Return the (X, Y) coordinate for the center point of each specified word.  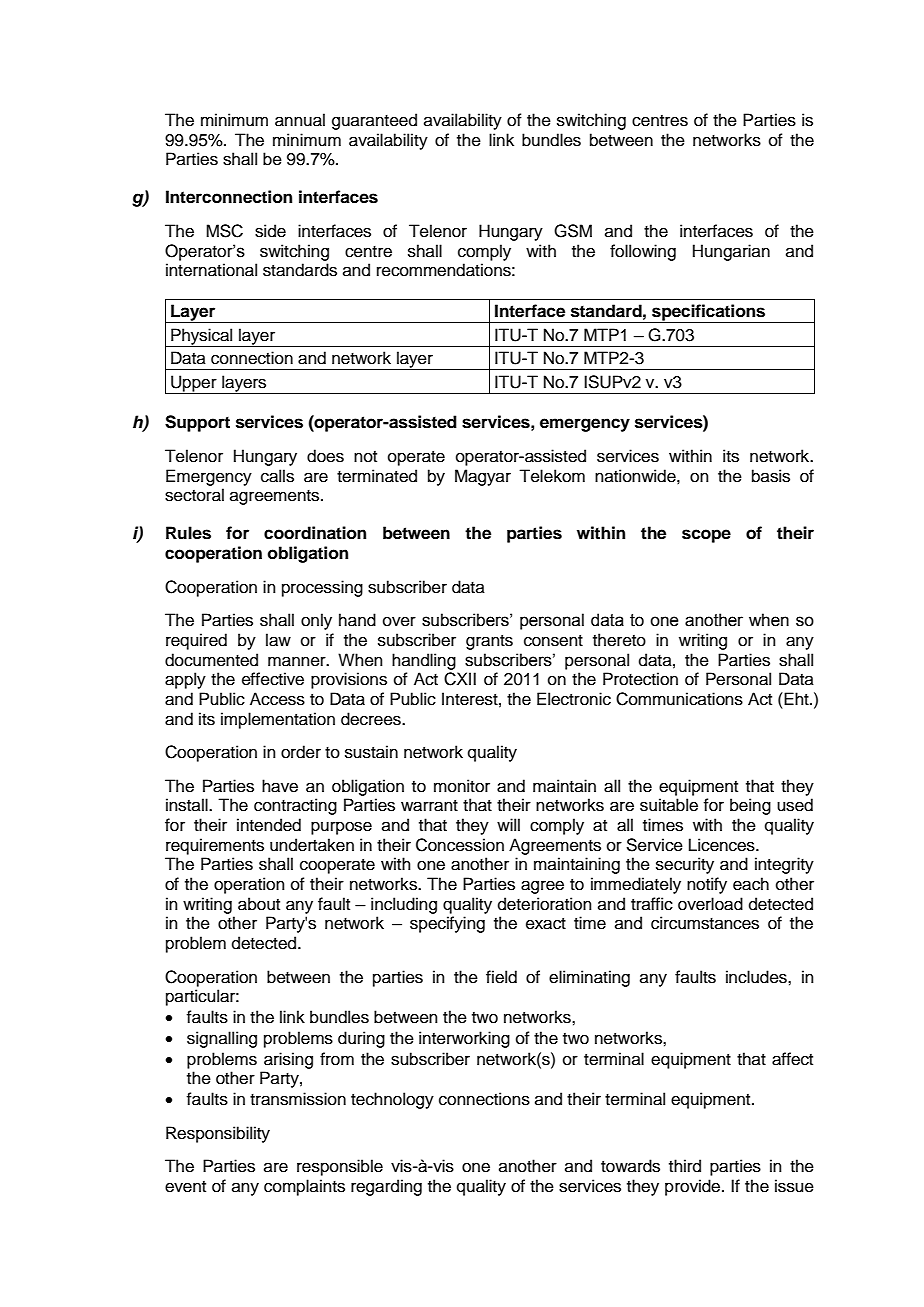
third (685, 1166)
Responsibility (218, 1134)
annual (300, 120)
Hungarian (731, 252)
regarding (386, 1187)
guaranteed (374, 121)
